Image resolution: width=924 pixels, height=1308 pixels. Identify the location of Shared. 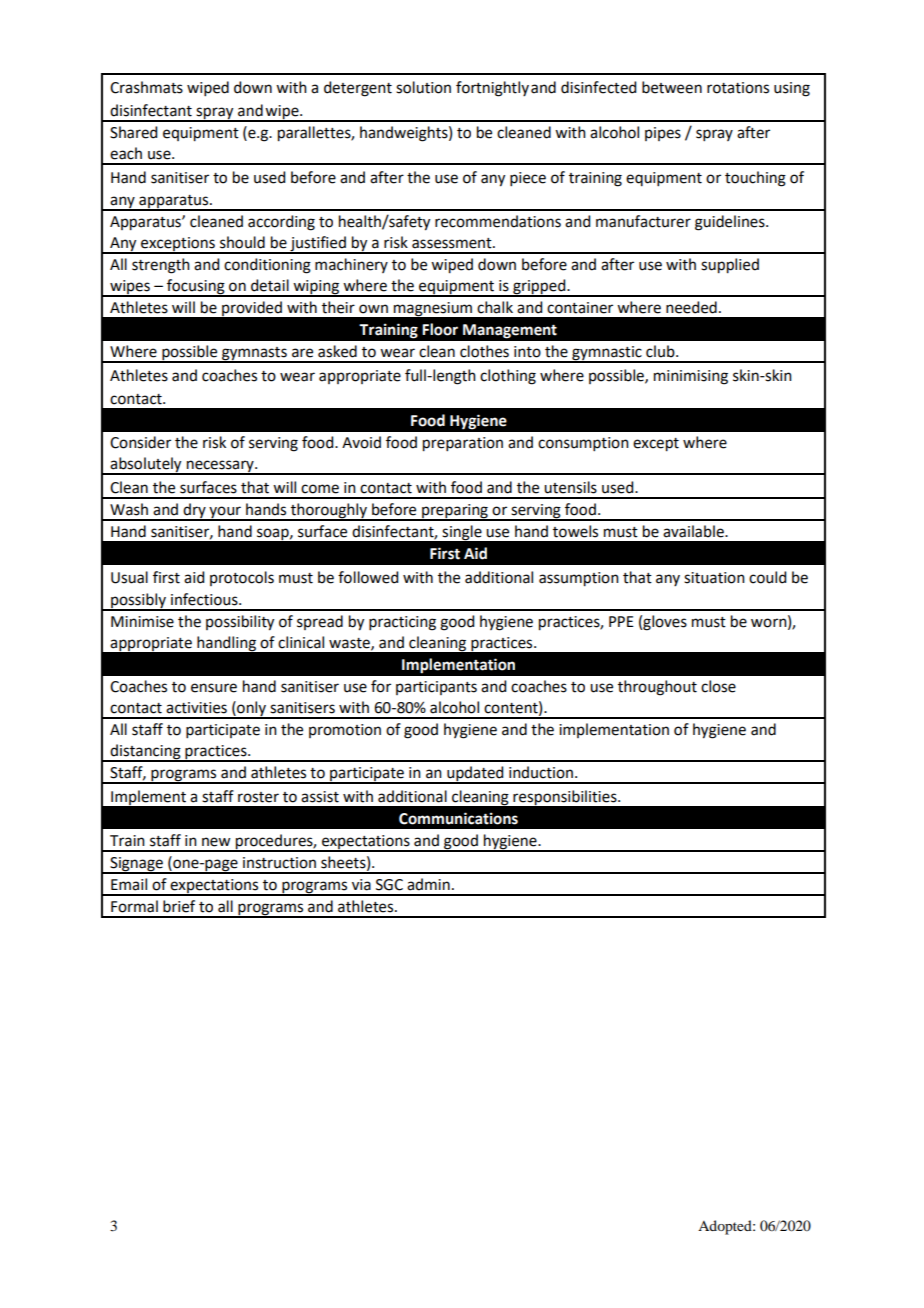
(133, 132).
